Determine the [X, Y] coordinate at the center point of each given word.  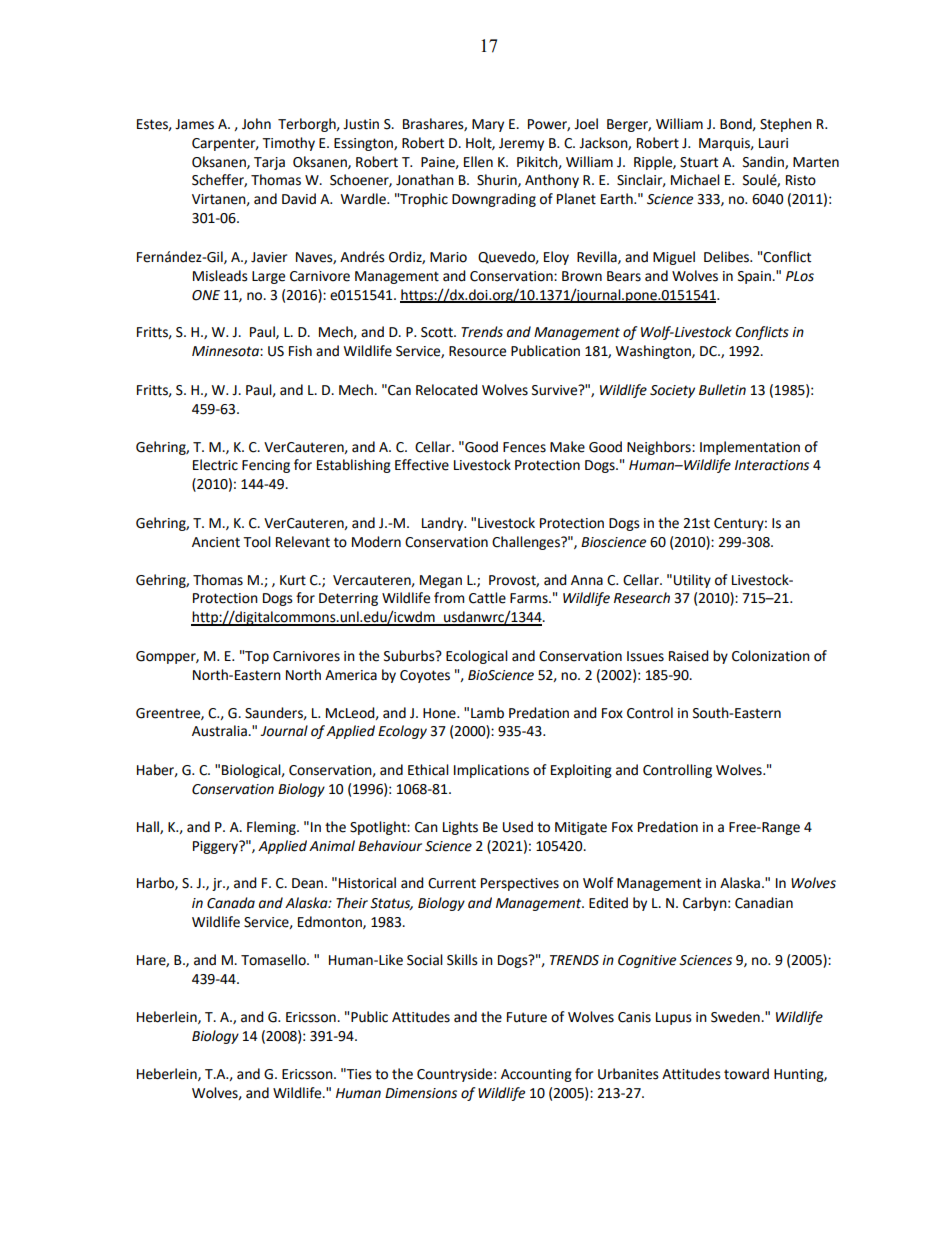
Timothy [288, 144]
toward [746, 1074]
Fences [524, 447]
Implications [491, 771]
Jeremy [521, 144]
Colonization [771, 656]
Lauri [773, 143]
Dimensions [421, 1093]
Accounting [536, 1075]
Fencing [266, 466]
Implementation [750, 448]
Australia [220, 731]
